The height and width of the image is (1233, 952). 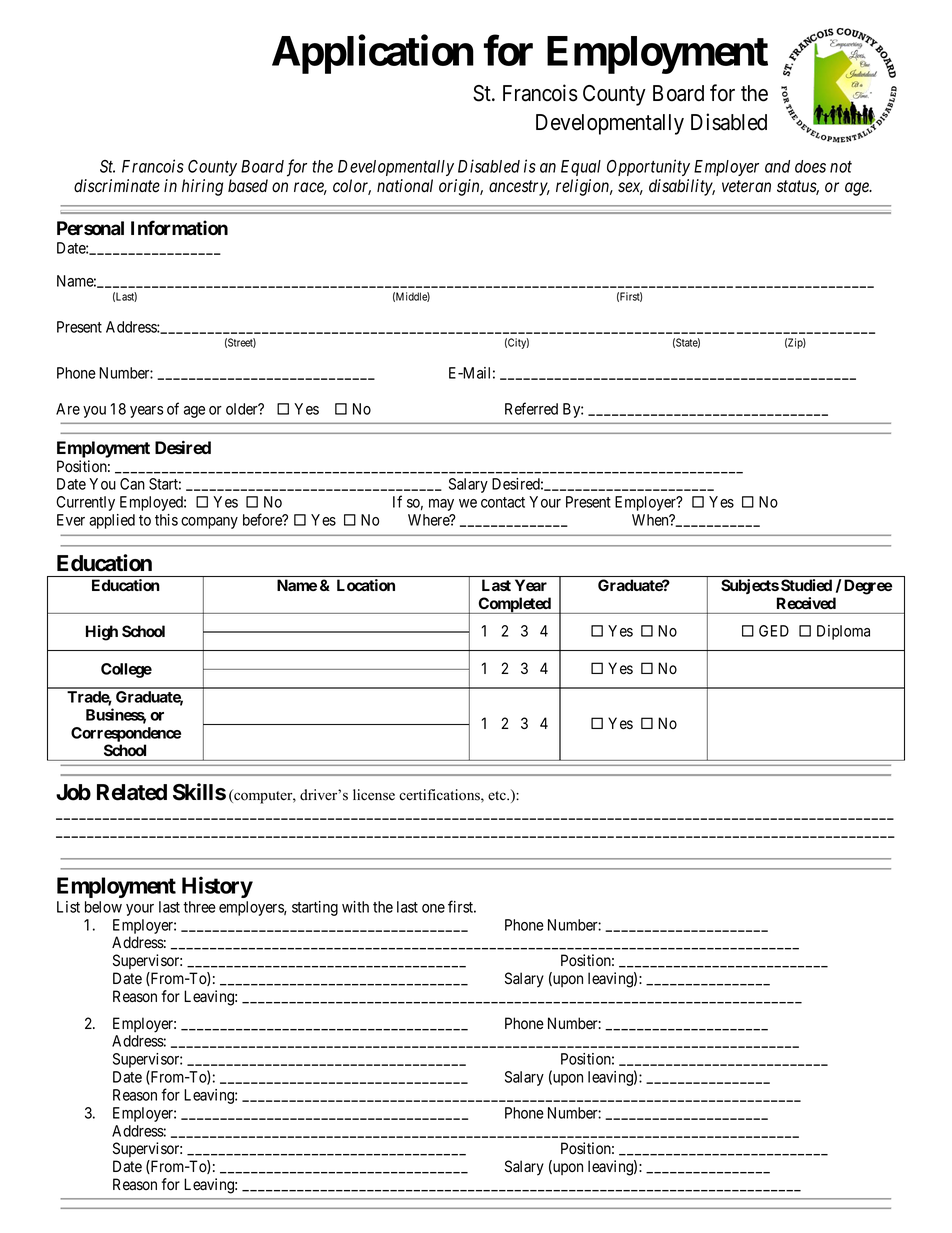 What do you see at coordinates (117, 186) in the image?
I see `discriminate` at bounding box center [117, 186].
